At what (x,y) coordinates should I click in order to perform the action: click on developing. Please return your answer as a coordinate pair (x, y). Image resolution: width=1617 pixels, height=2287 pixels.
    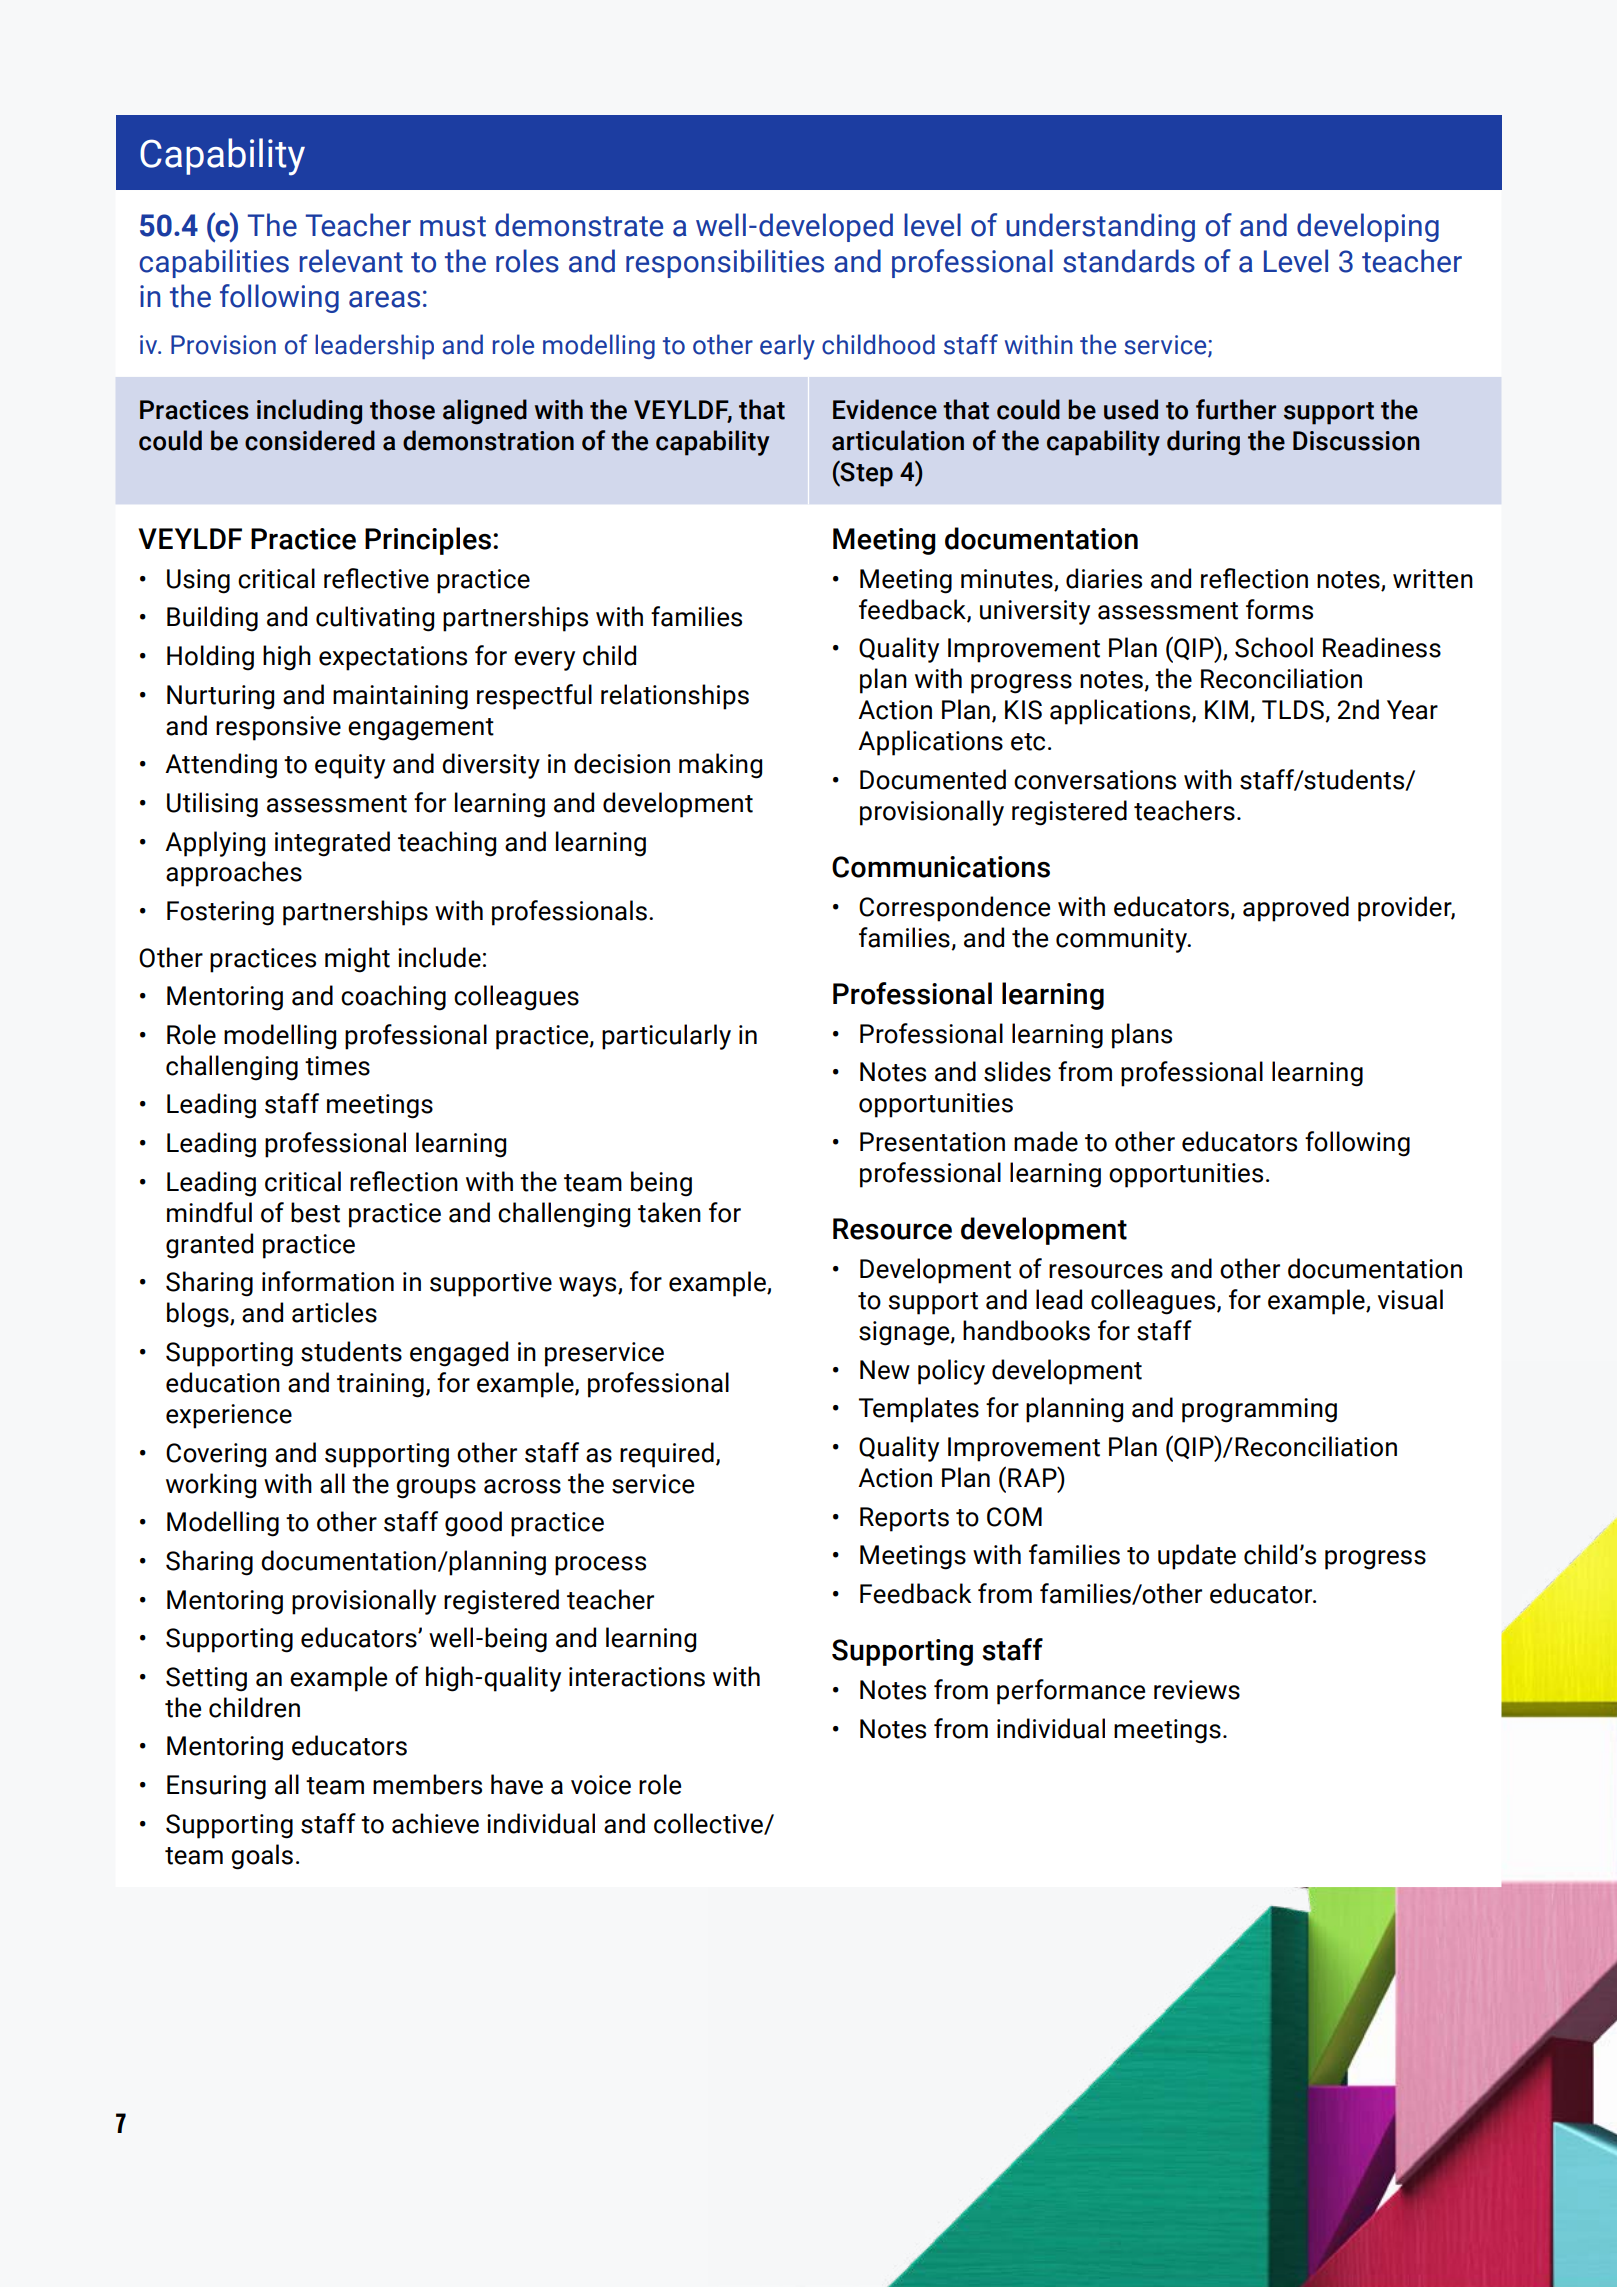
    Looking at the image, I should click on (1368, 227).
